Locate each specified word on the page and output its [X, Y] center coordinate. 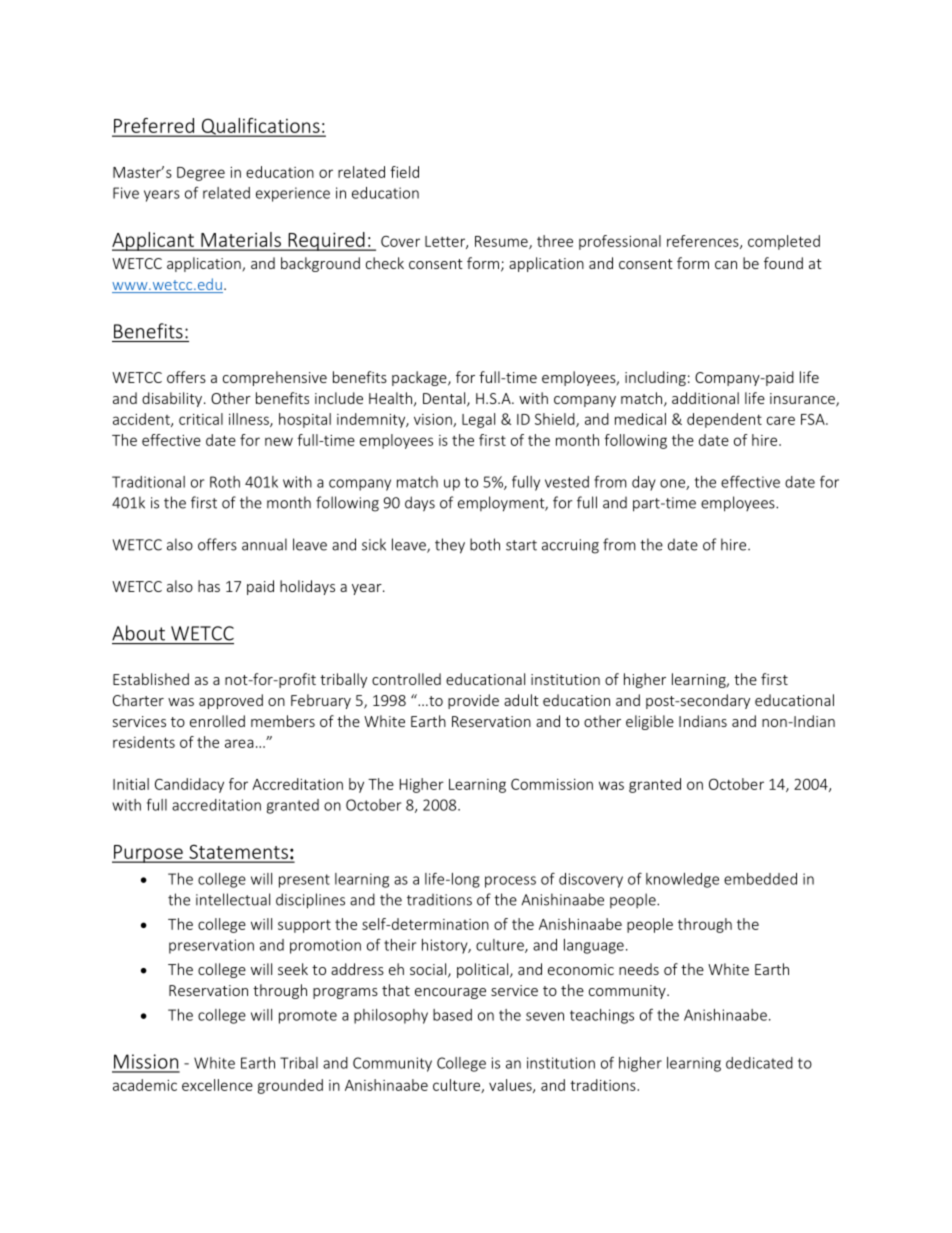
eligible [650, 722]
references [704, 242]
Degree [201, 174]
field [404, 172]
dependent [724, 420]
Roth [225, 482]
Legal [478, 420]
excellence [217, 1085]
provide [473, 701]
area [239, 743]
